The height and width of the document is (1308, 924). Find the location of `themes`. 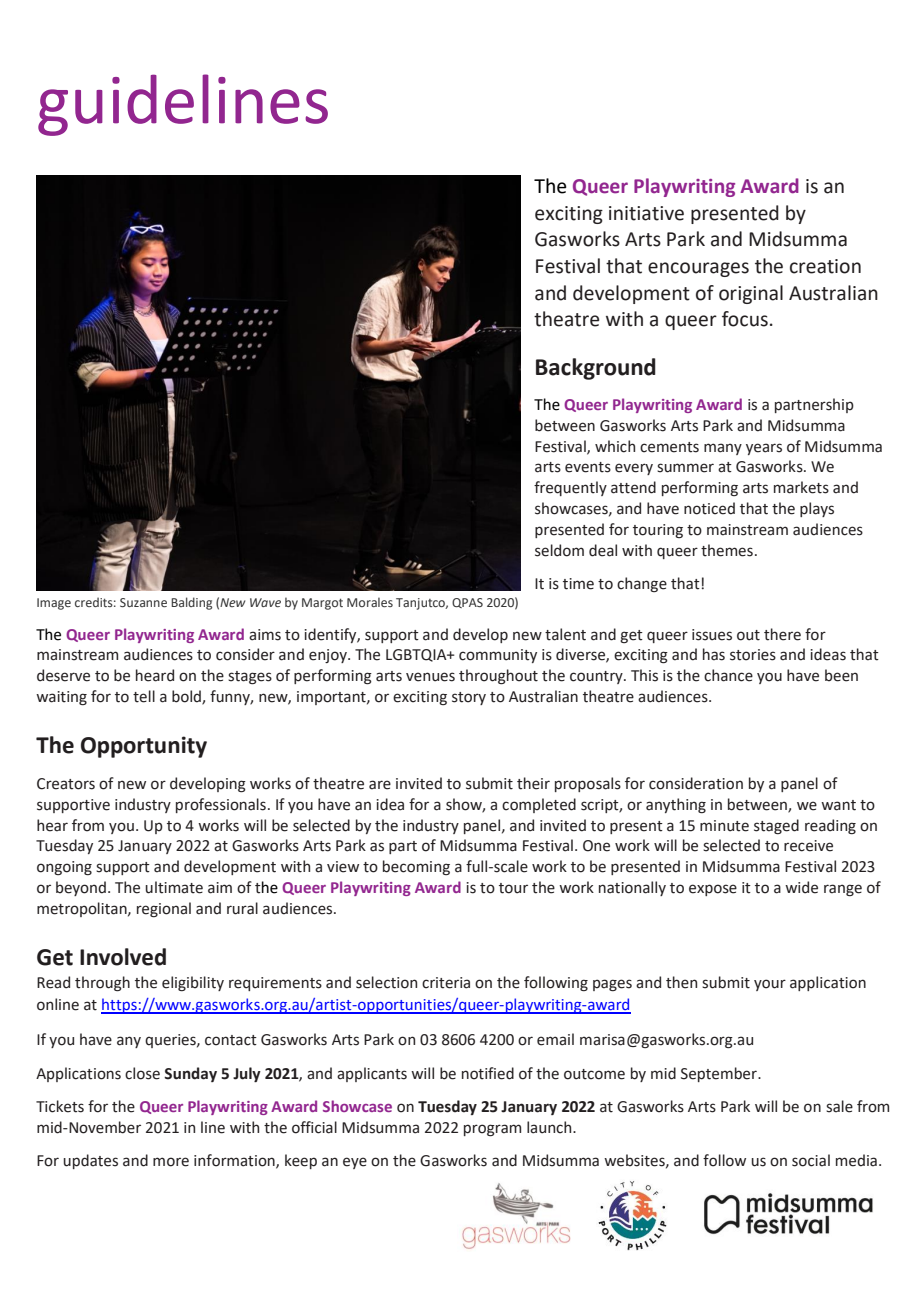

themes is located at coordinates (727, 550).
